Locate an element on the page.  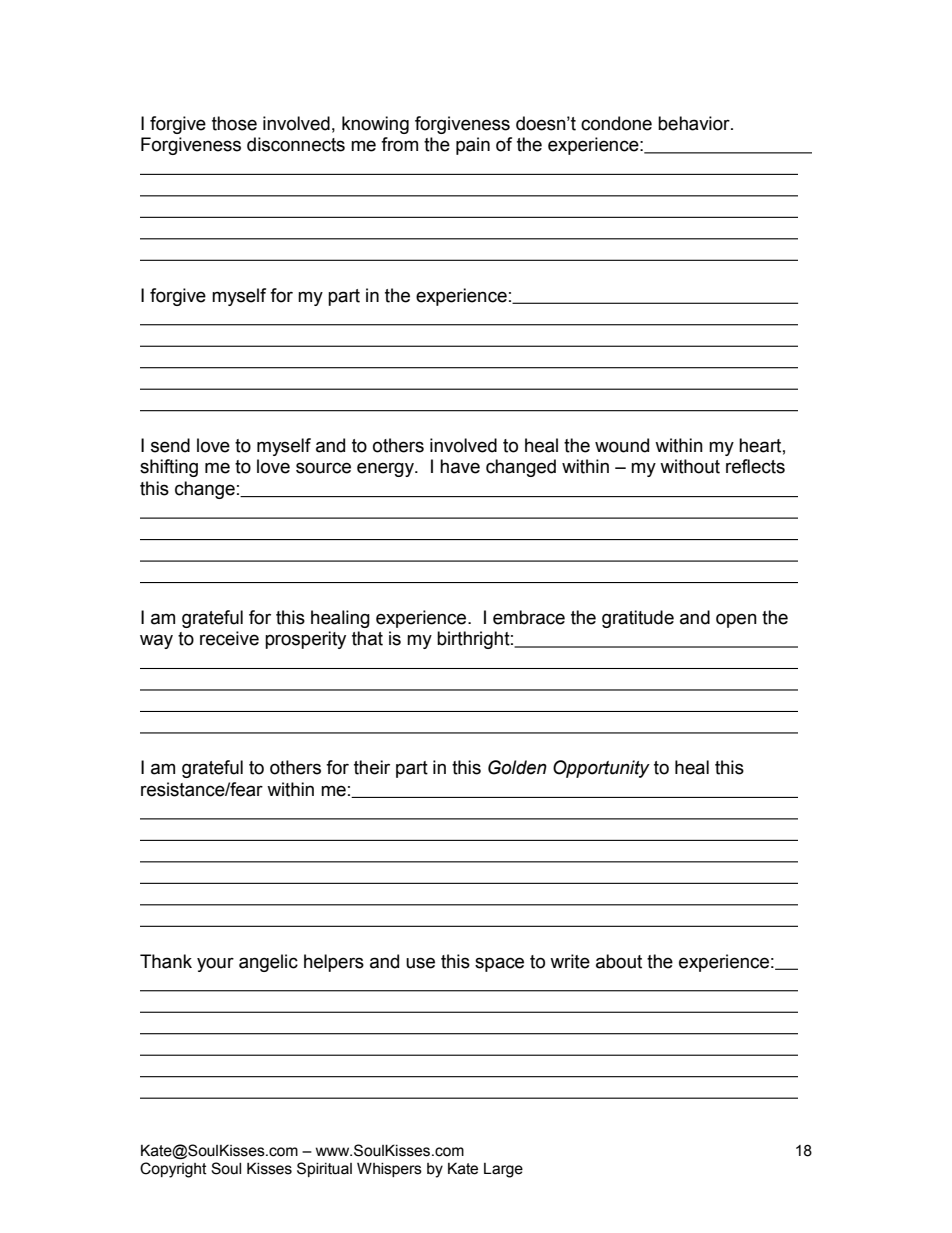
Copyright is located at coordinates (173, 1170).
